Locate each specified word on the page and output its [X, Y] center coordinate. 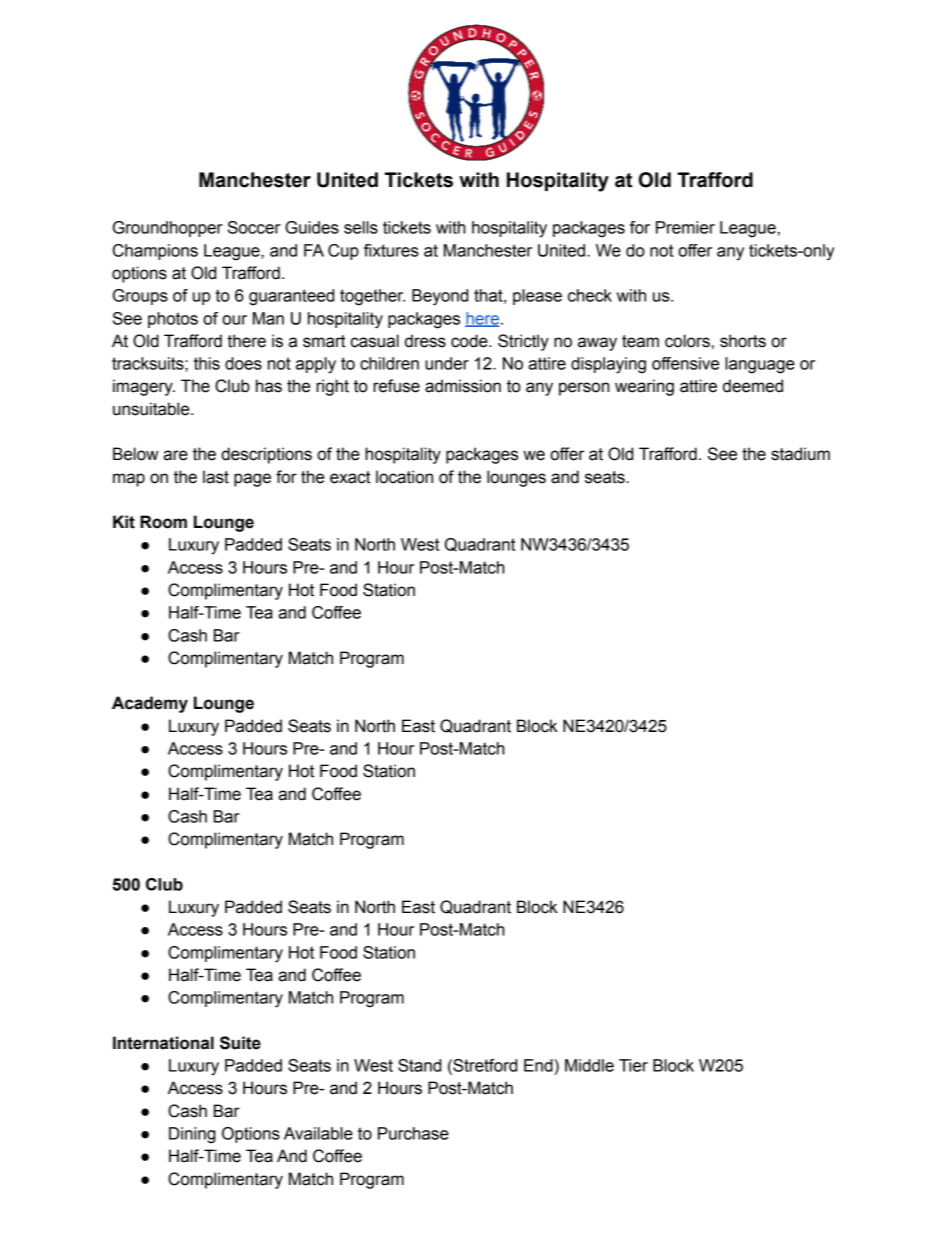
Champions [155, 252]
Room [163, 522]
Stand [419, 1065]
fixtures [391, 250]
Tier [633, 1065]
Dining [192, 1135]
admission [463, 386]
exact [350, 477]
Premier [685, 227]
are [175, 455]
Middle [589, 1065]
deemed [753, 386]
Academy [150, 704]
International [163, 1043]
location [404, 477]
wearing [644, 387]
